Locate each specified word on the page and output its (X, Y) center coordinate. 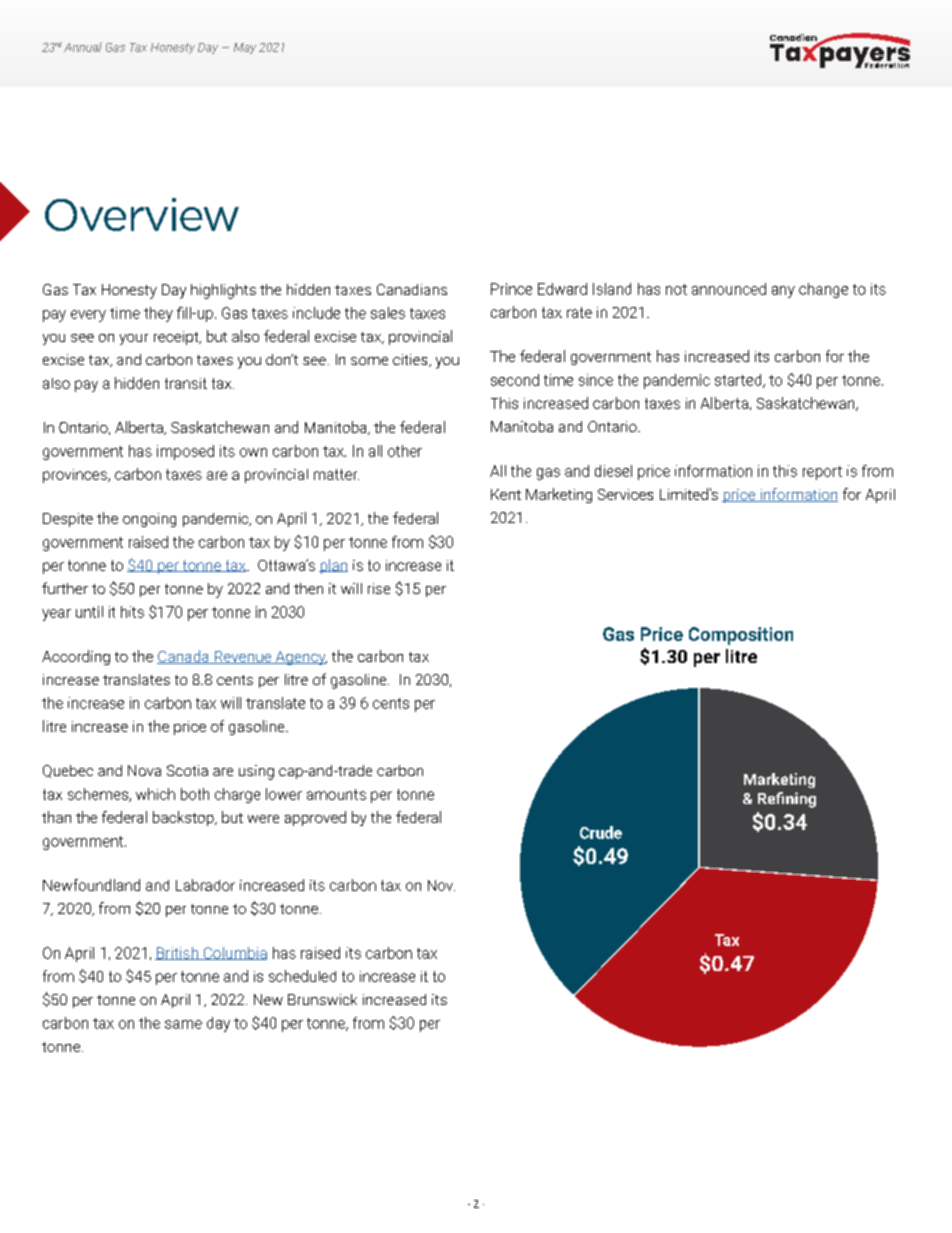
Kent (506, 494)
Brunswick (322, 999)
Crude (601, 832)
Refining (787, 800)
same (183, 1024)
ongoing (149, 520)
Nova (144, 770)
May (245, 48)
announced (729, 289)
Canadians (412, 289)
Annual (83, 47)
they (158, 314)
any (783, 292)
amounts (336, 794)
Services (625, 494)
